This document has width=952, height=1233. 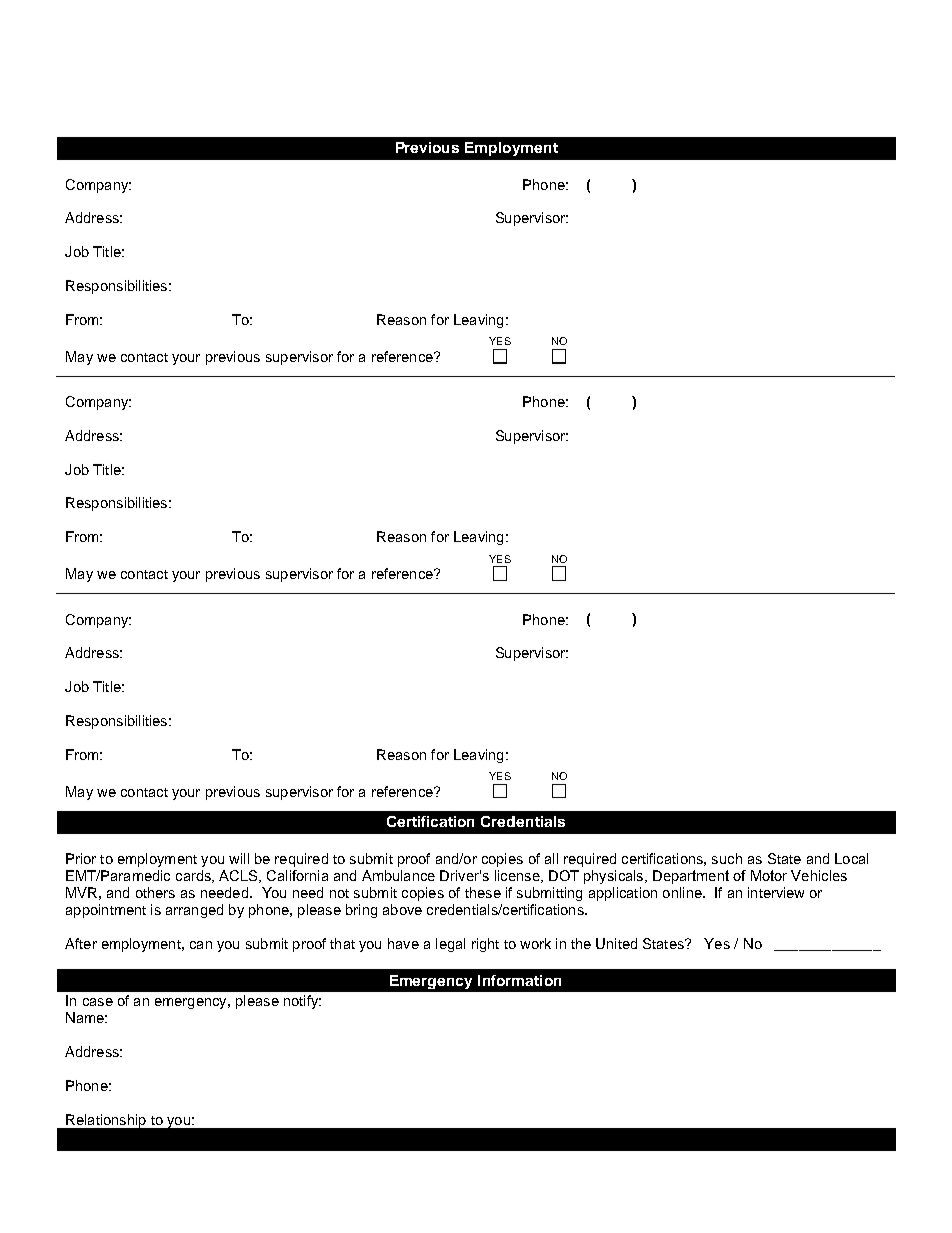 What do you see at coordinates (616, 943) in the document?
I see `United` at bounding box center [616, 943].
